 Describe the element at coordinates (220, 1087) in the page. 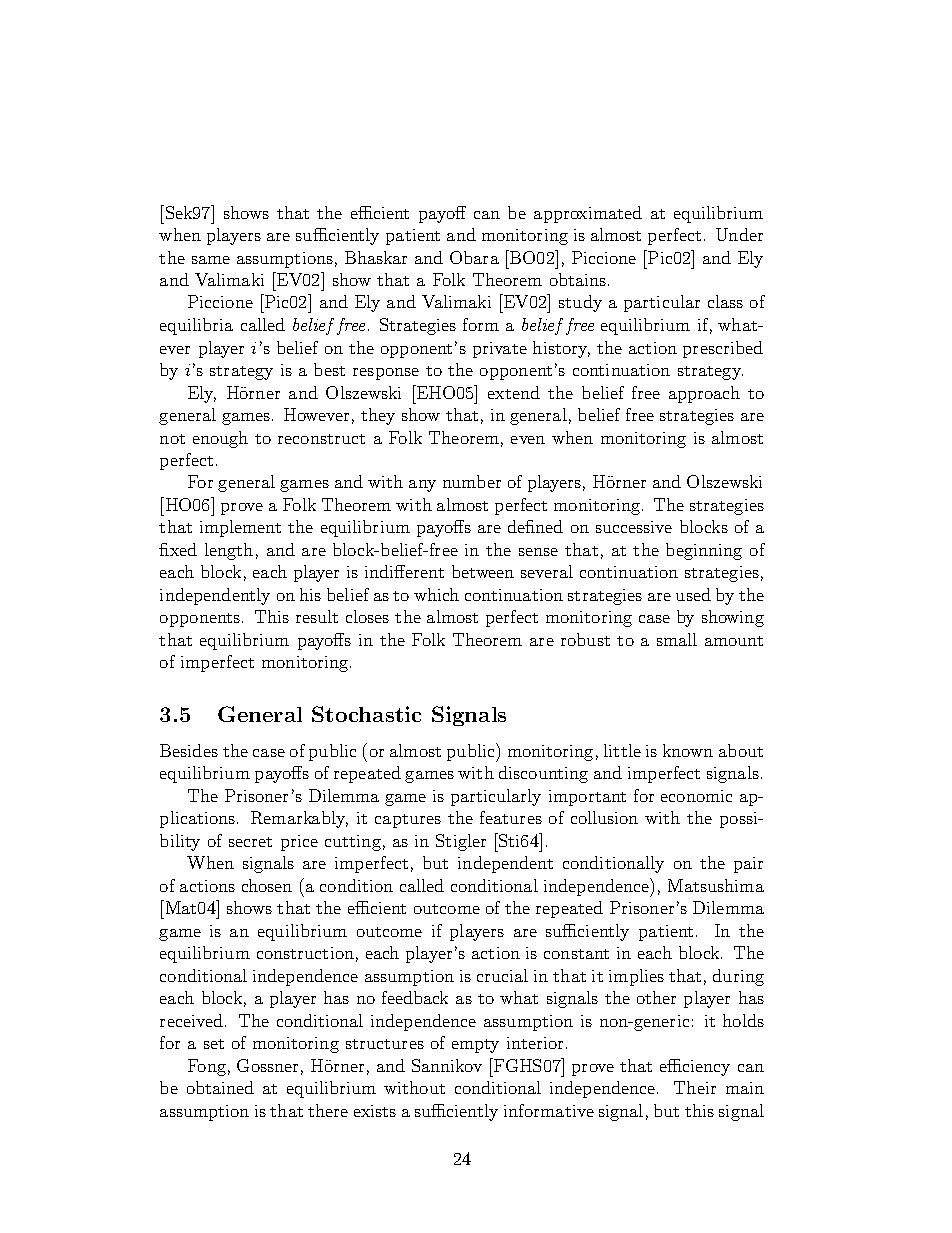

I see `obtained` at that location.
